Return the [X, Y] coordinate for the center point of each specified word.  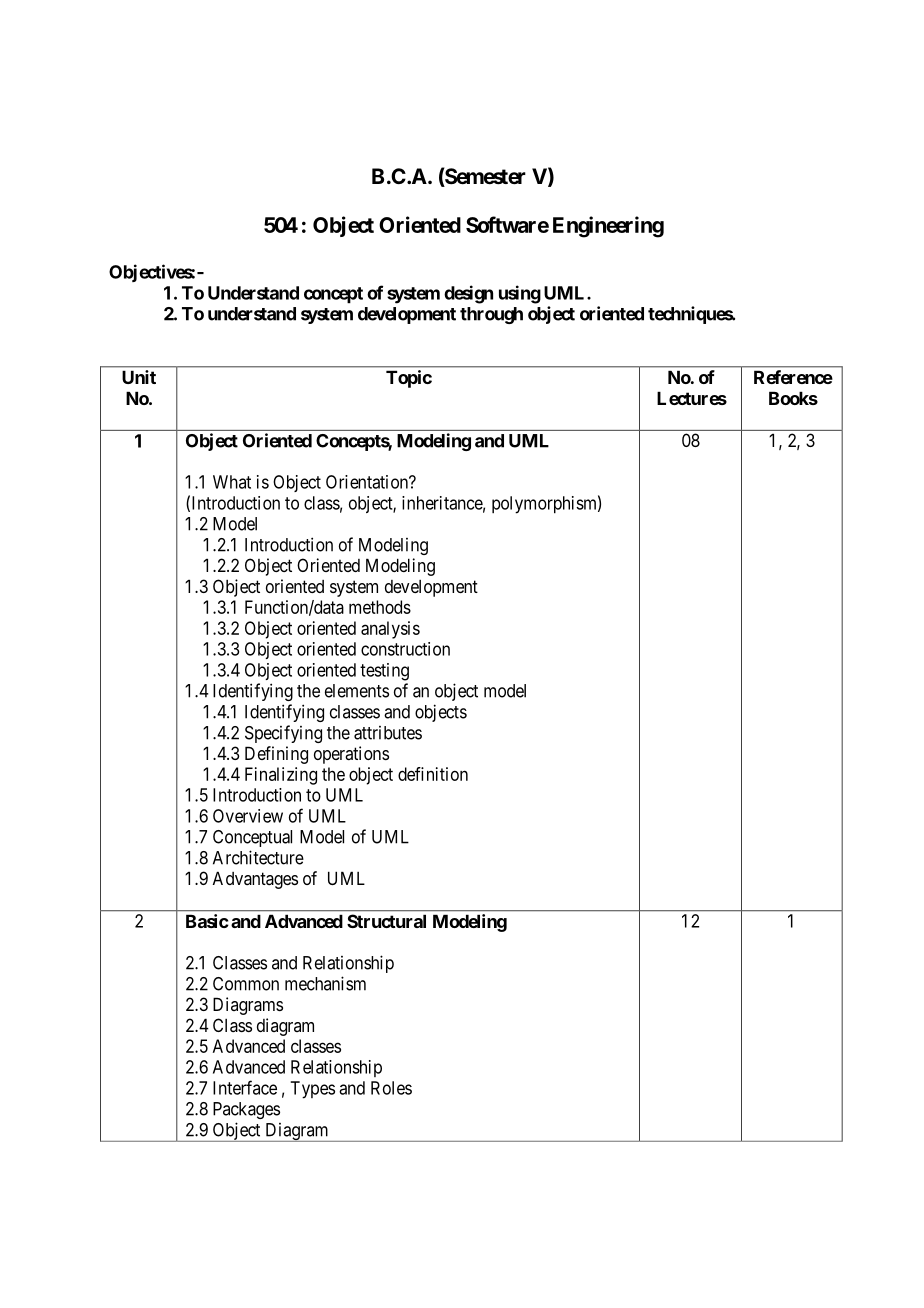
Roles [391, 1088]
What [232, 482]
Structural [386, 921]
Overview [248, 816]
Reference [793, 377]
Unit [139, 377]
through [491, 315]
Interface [245, 1087]
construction [405, 649]
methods [380, 607]
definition [433, 774]
